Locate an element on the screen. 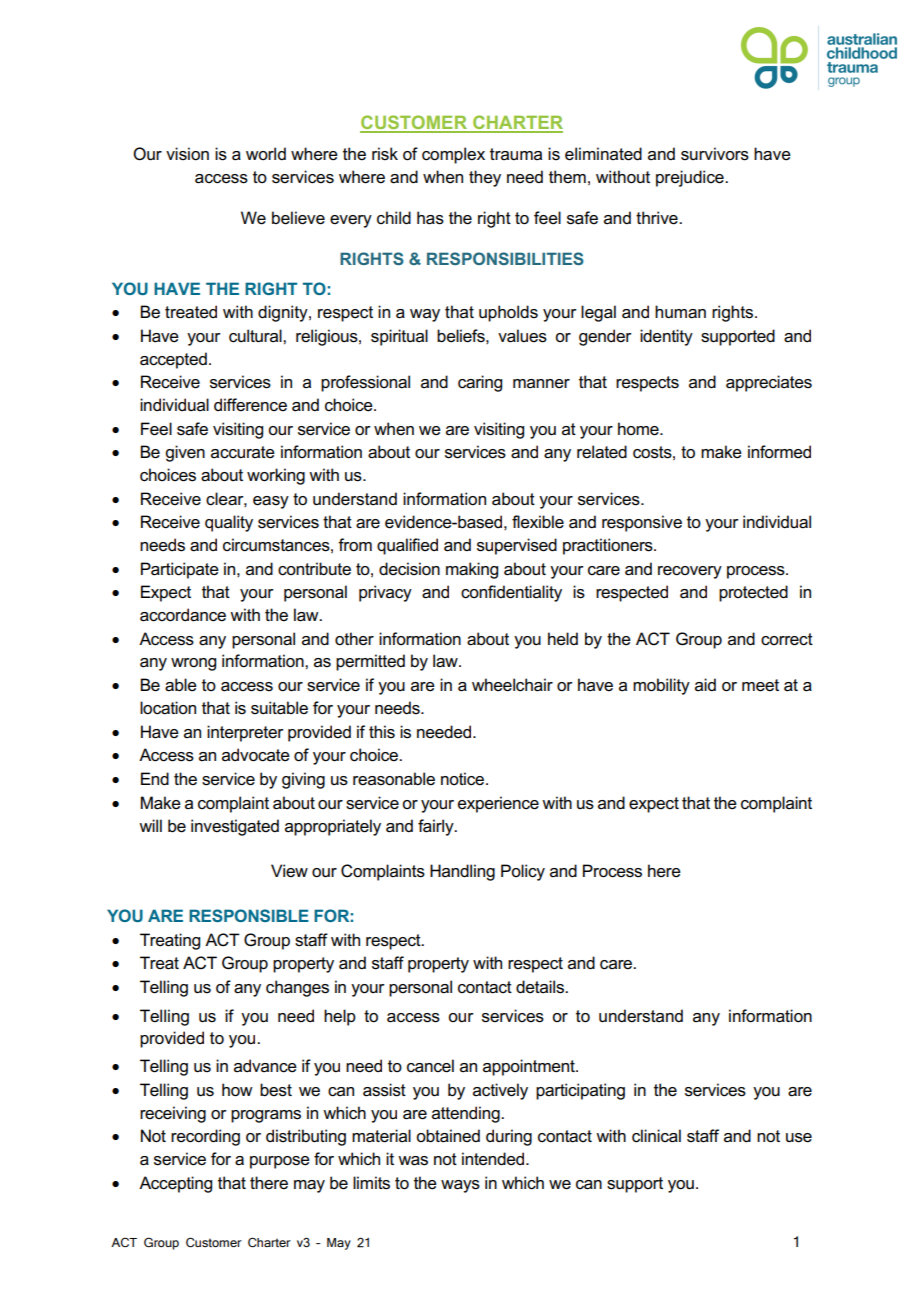 Image resolution: width=924 pixels, height=1308 pixels. aid is located at coordinates (705, 684).
